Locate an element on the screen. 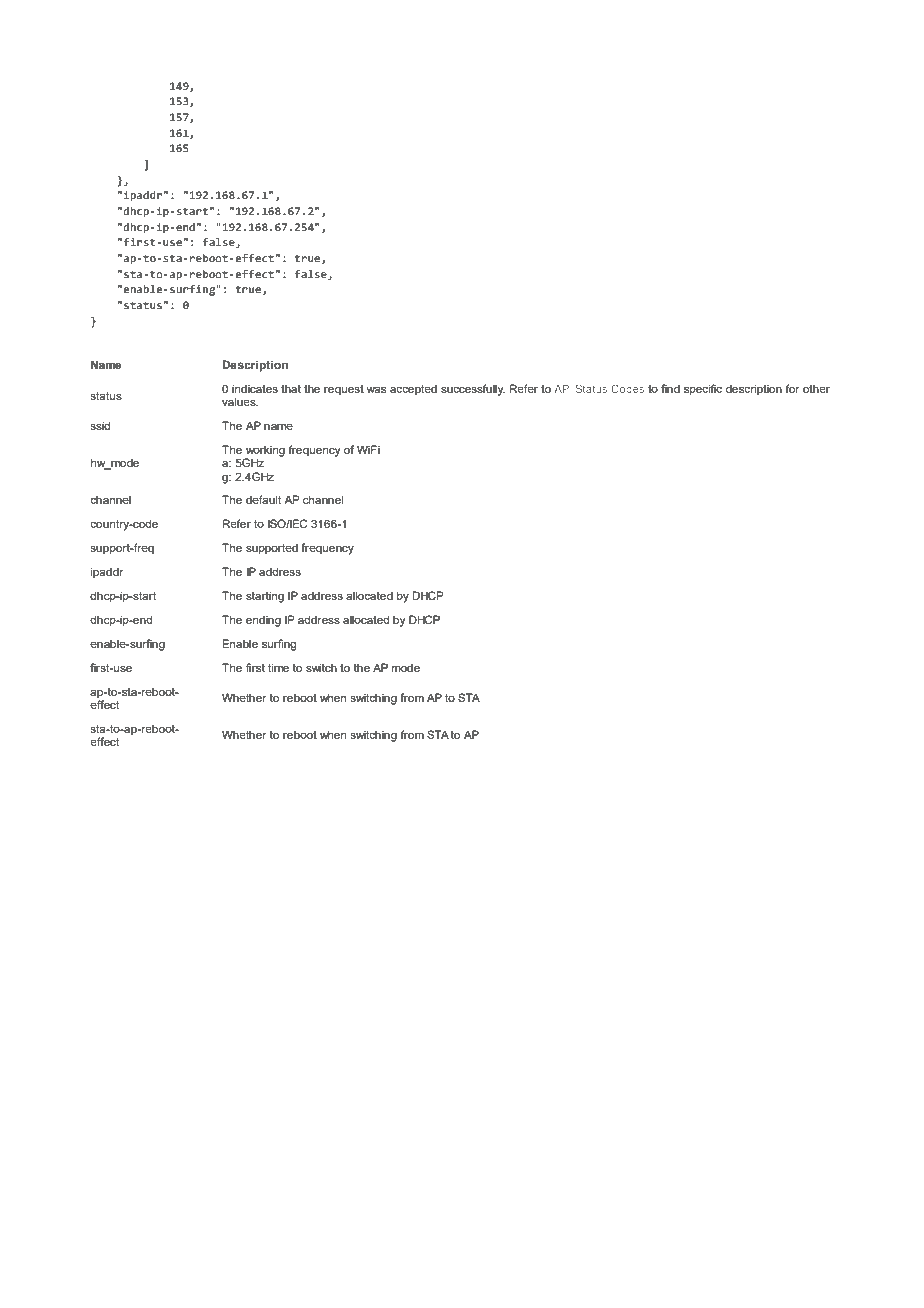 The height and width of the screenshot is (1308, 924). API is located at coordinates (563, 389).
